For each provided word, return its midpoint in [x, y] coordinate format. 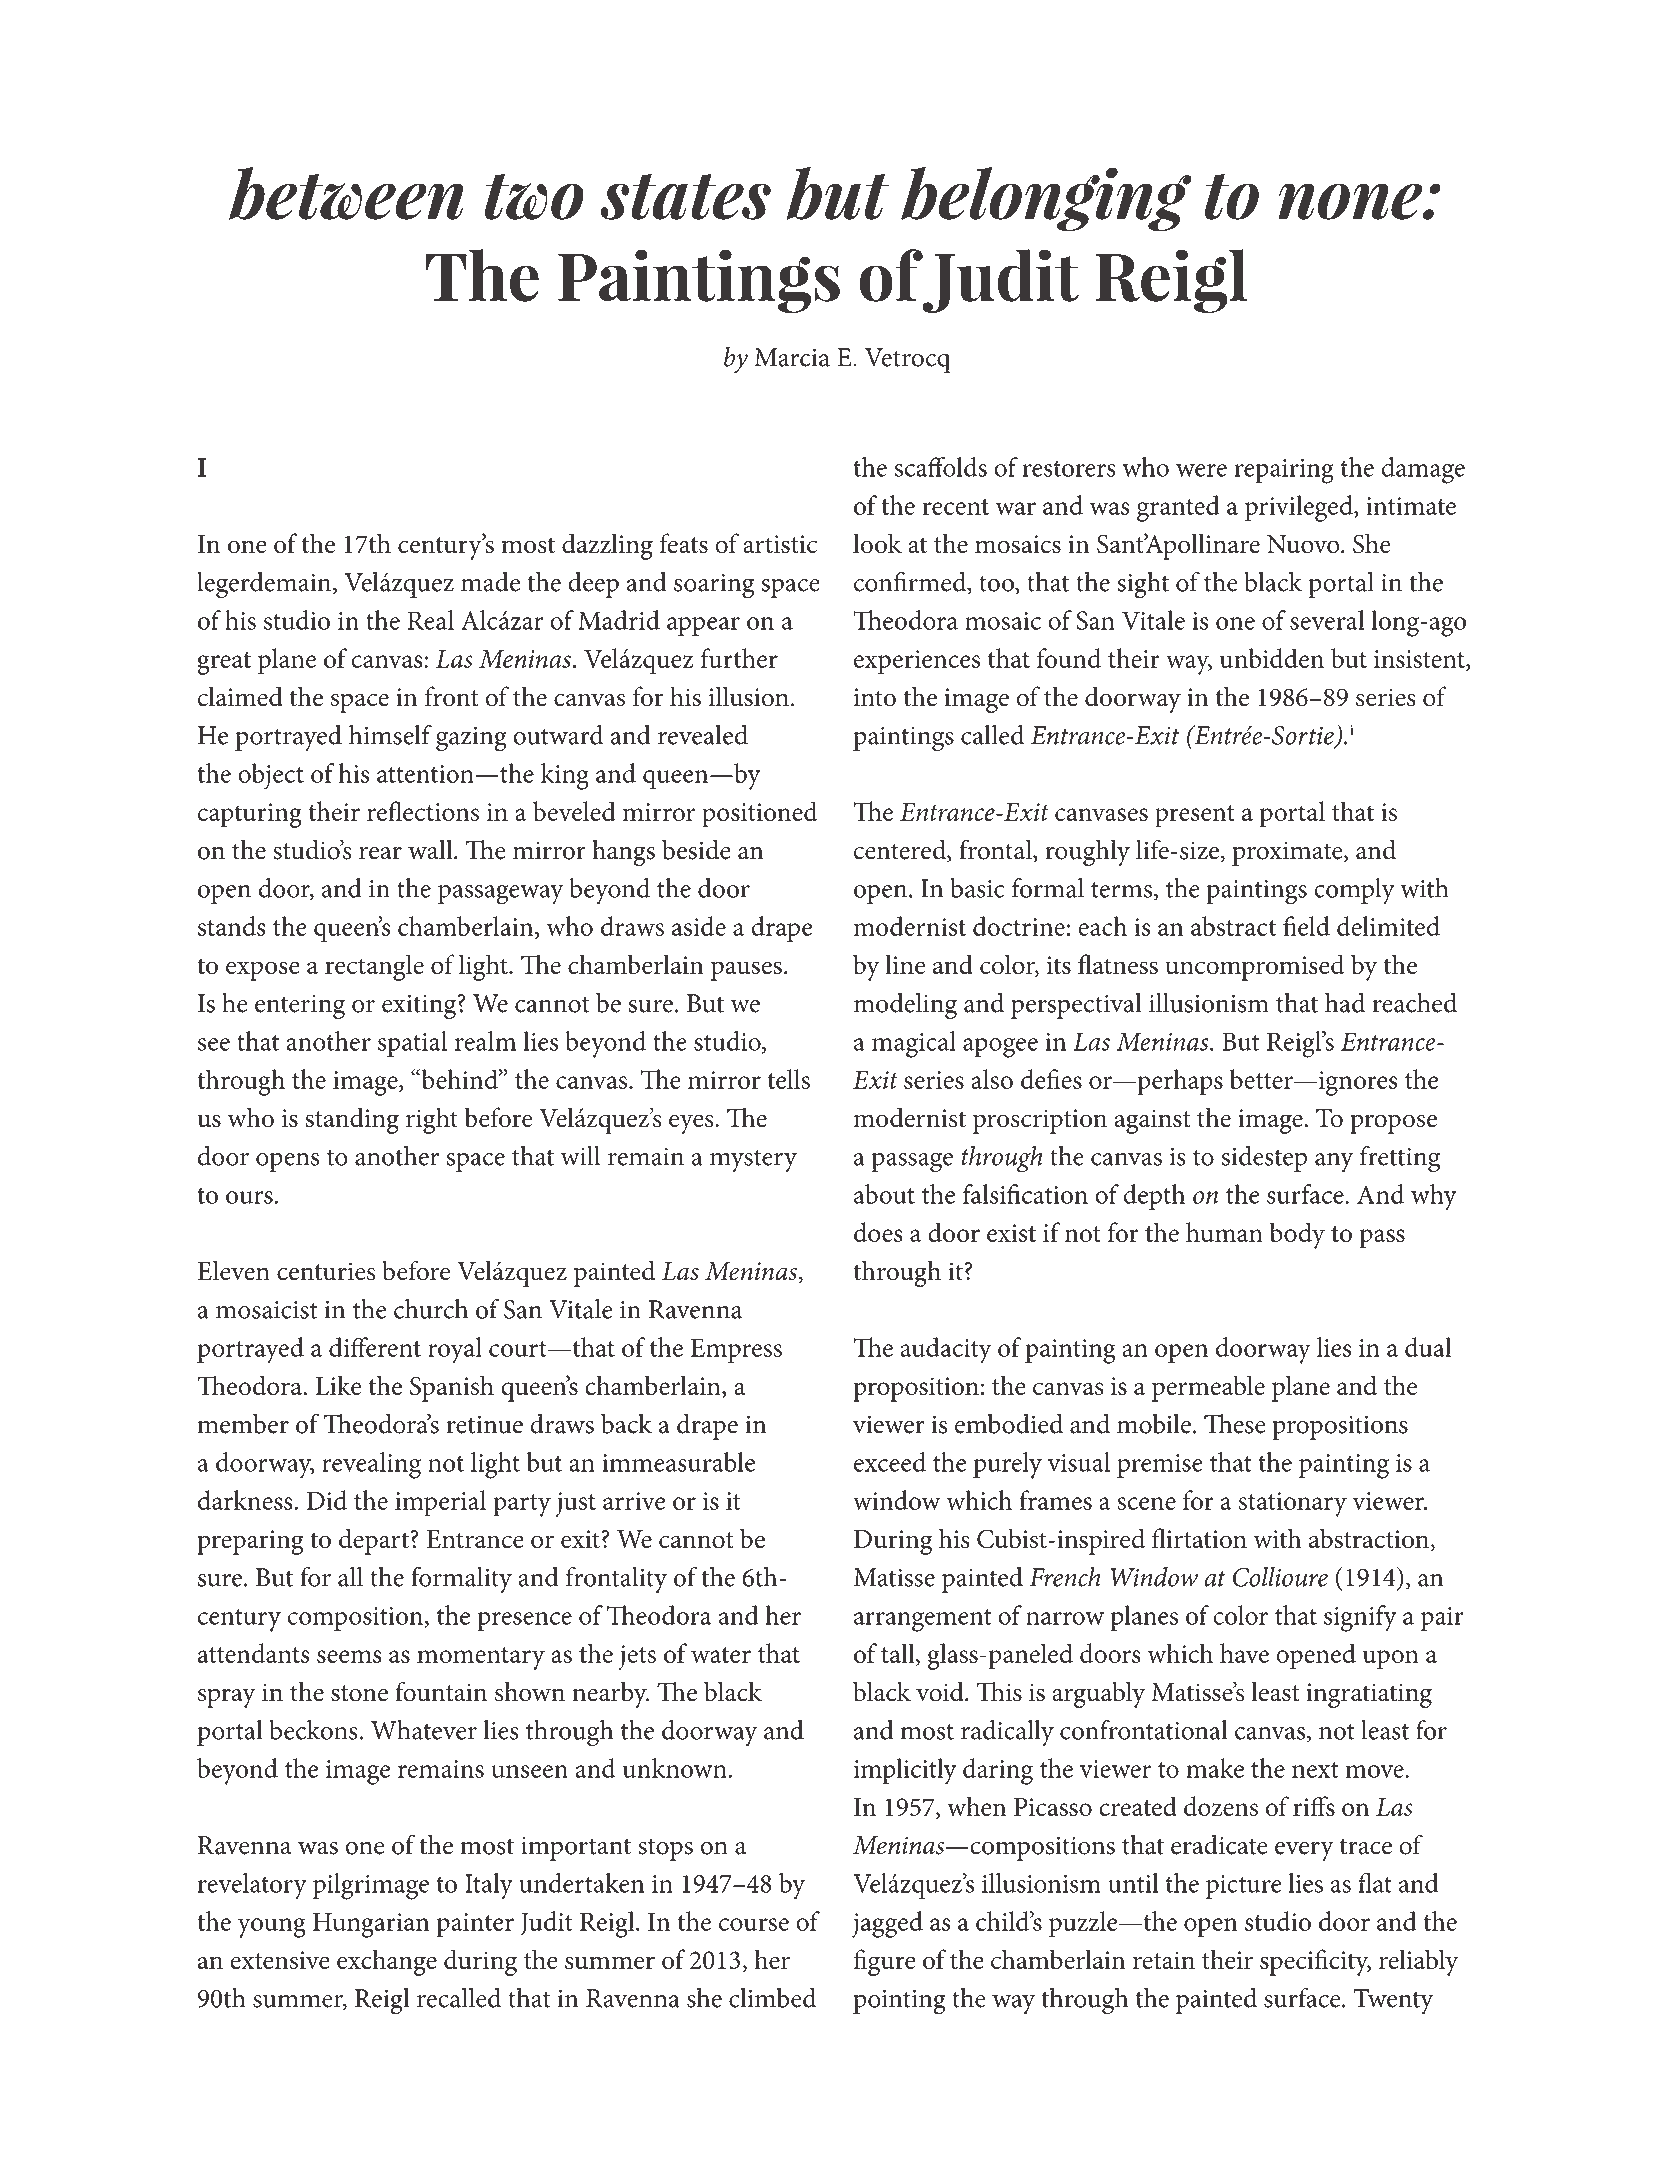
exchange [387, 1962]
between [346, 193]
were [1201, 470]
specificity [1315, 1962]
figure [885, 1962]
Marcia [792, 357]
